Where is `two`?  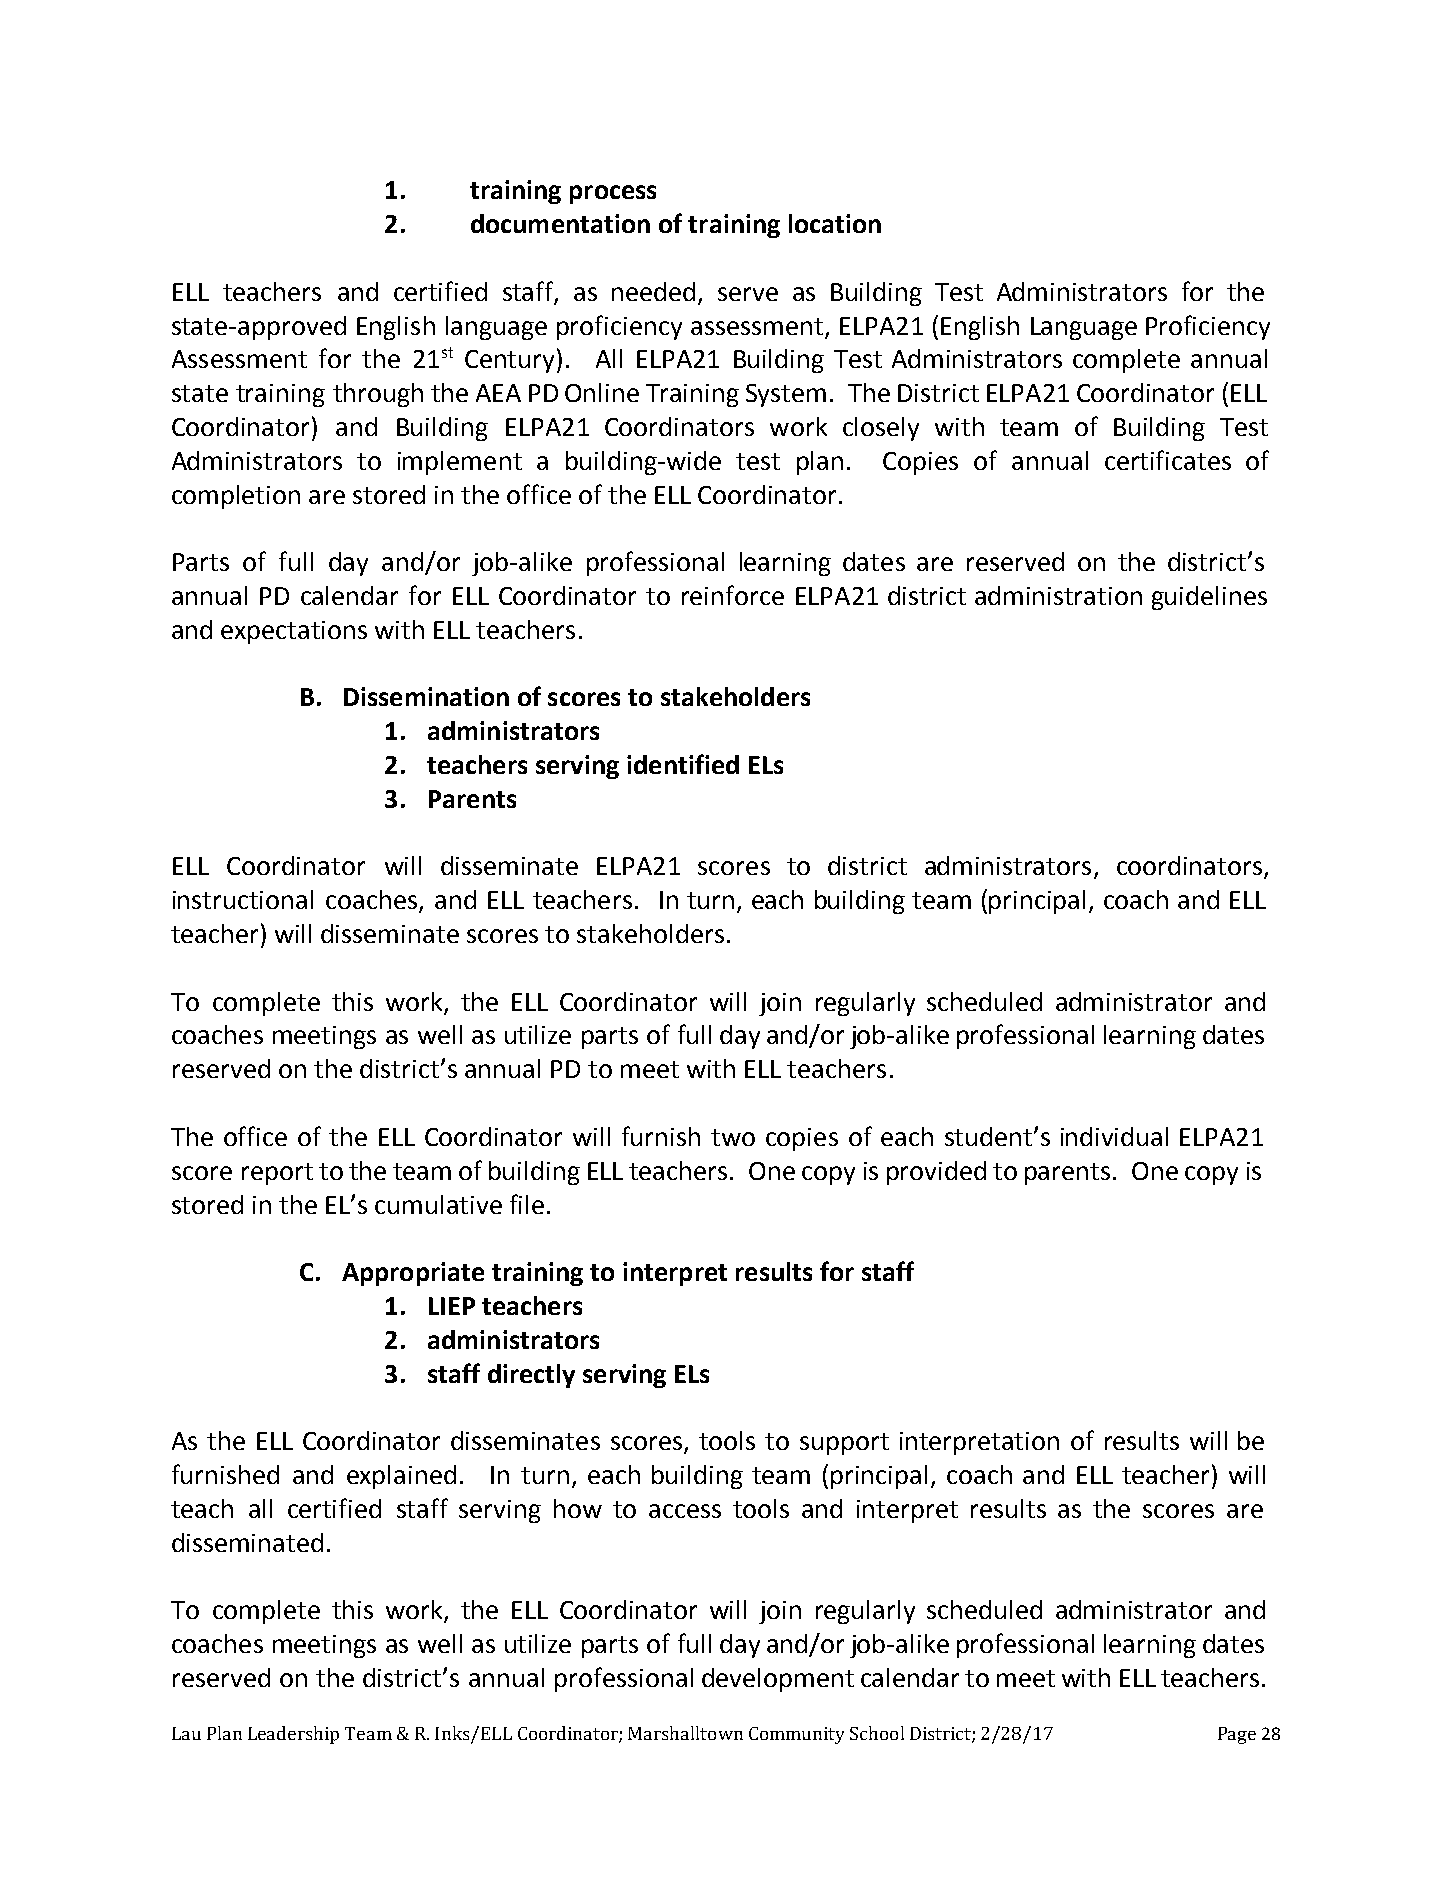 two is located at coordinates (733, 1137).
